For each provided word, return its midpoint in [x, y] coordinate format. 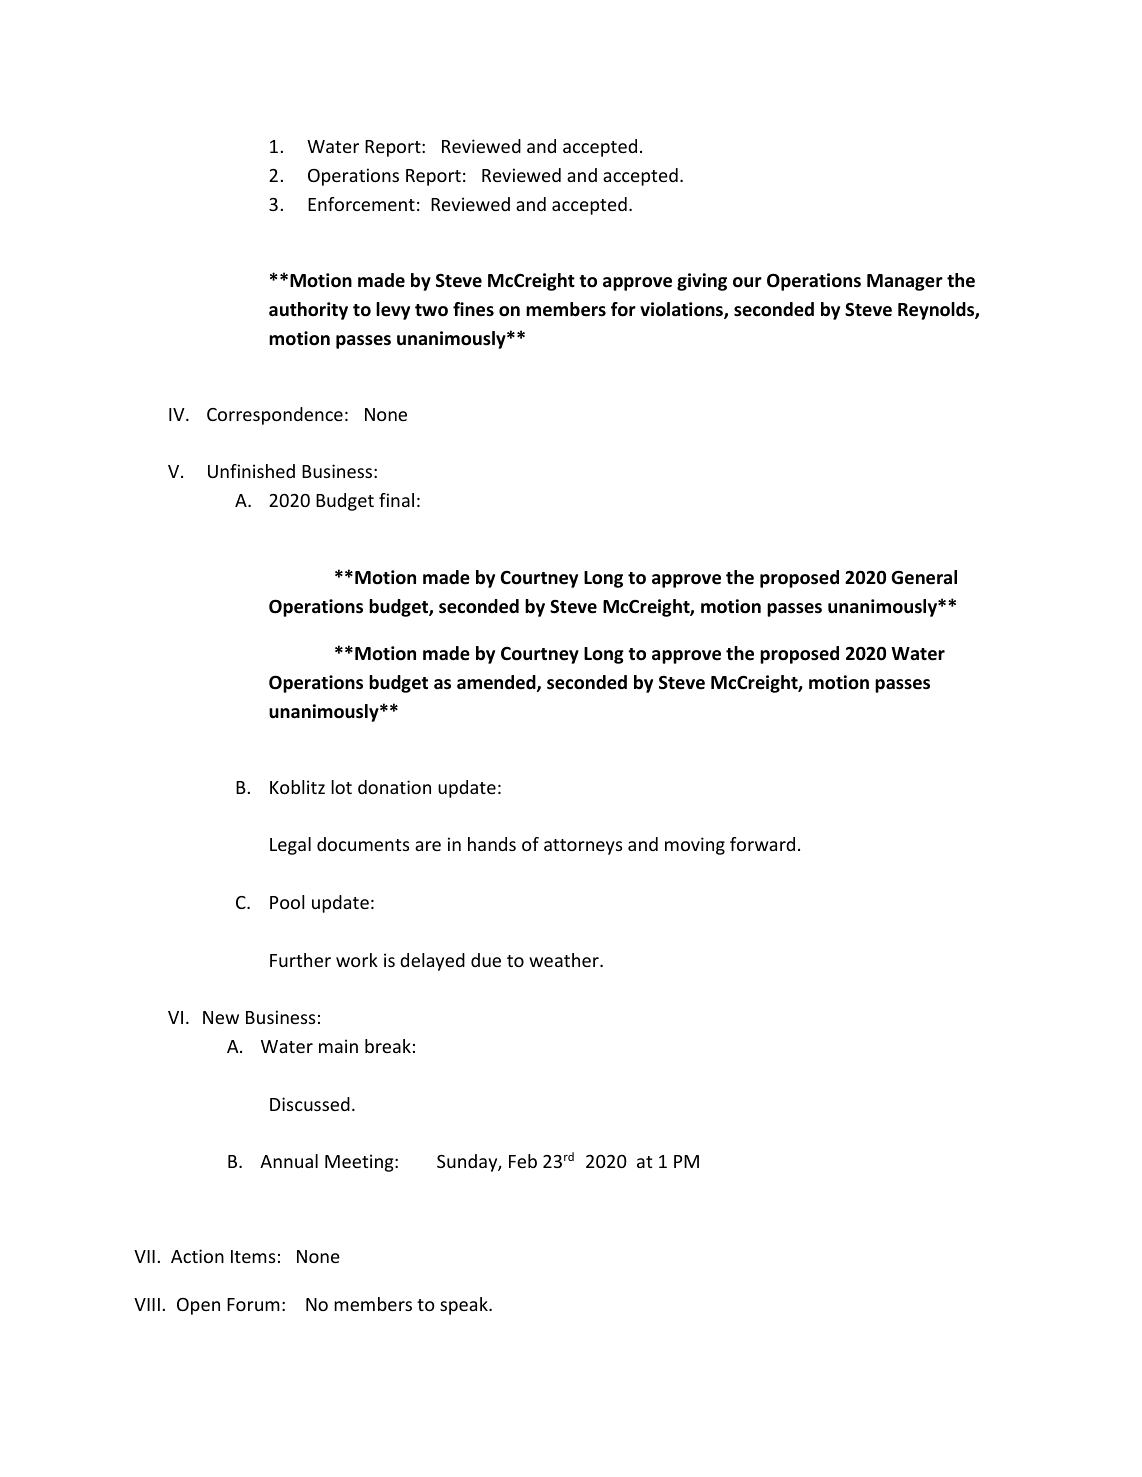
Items [253, 1256]
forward [762, 844]
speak [465, 1306]
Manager [905, 282]
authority [308, 311]
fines [473, 309]
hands [492, 844]
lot [341, 787]
